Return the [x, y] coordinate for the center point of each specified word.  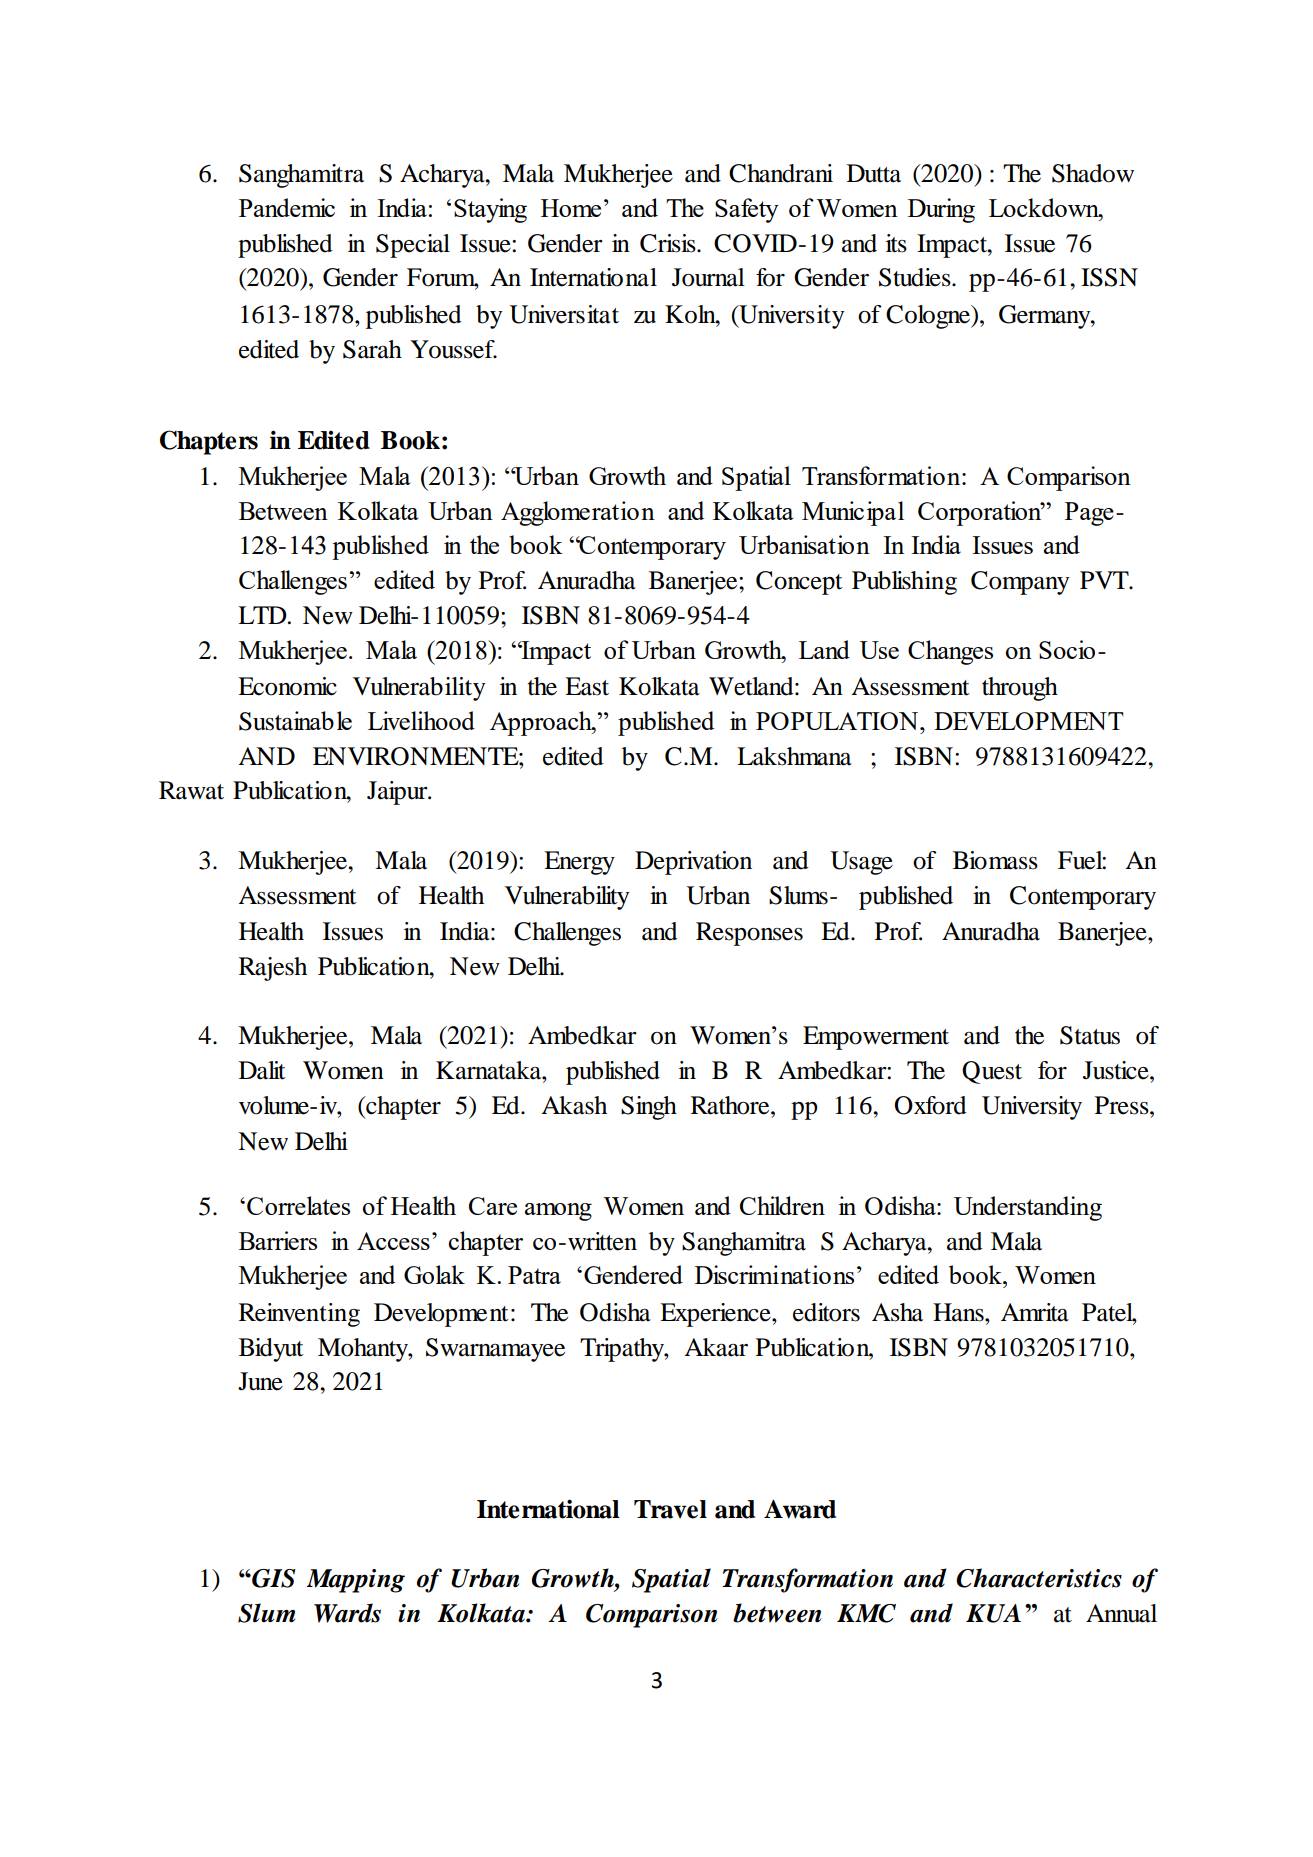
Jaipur [398, 793]
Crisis [669, 243]
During [941, 210]
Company [1020, 583]
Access [393, 1241]
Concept [799, 583]
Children [782, 1205]
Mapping [355, 1581]
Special [413, 246]
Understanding [1028, 1208]
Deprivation [693, 863]
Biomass [995, 860]
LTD [263, 615]
